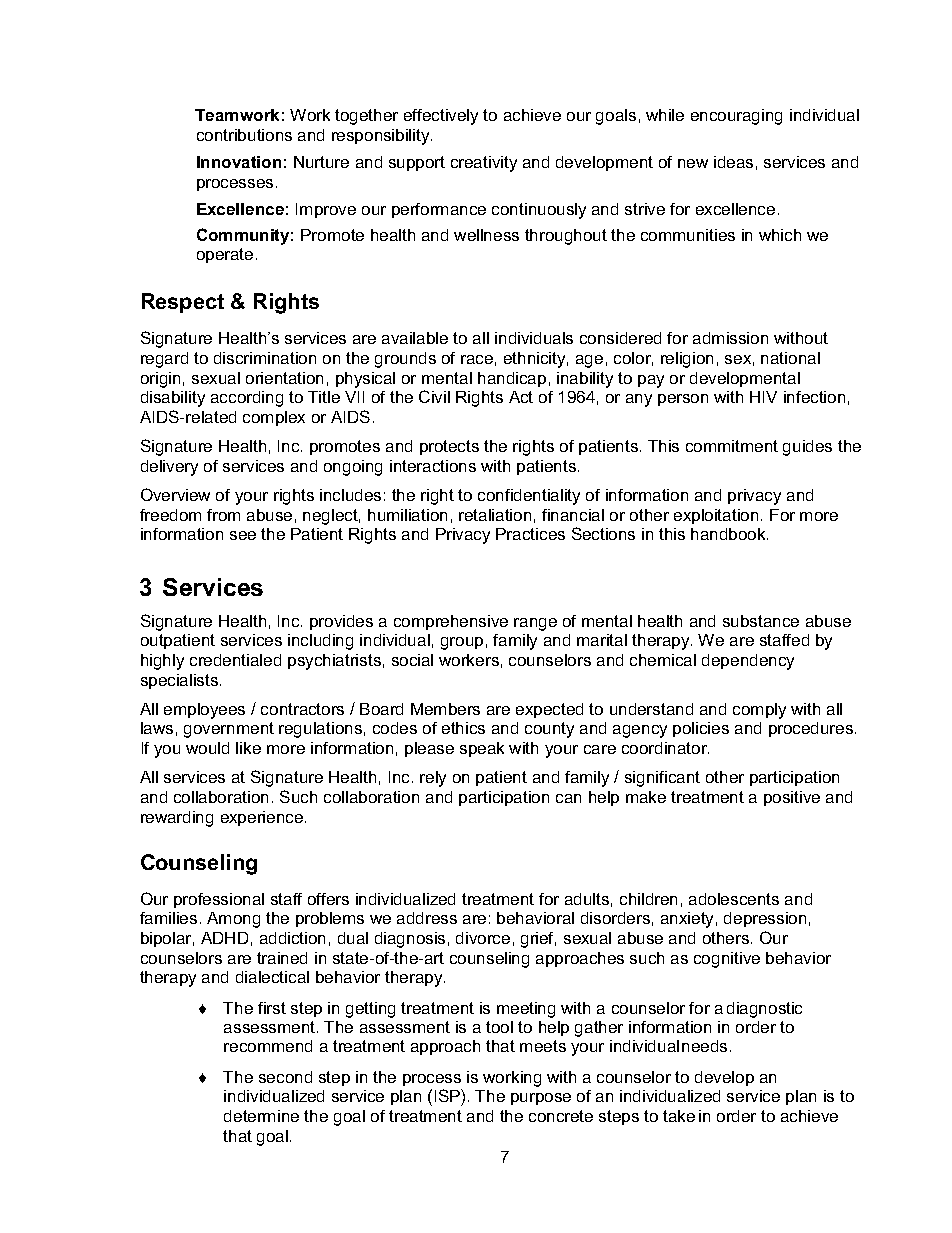 This screenshot has width=952, height=1233. What do you see at coordinates (733, 162) in the screenshot?
I see `ideas` at bounding box center [733, 162].
